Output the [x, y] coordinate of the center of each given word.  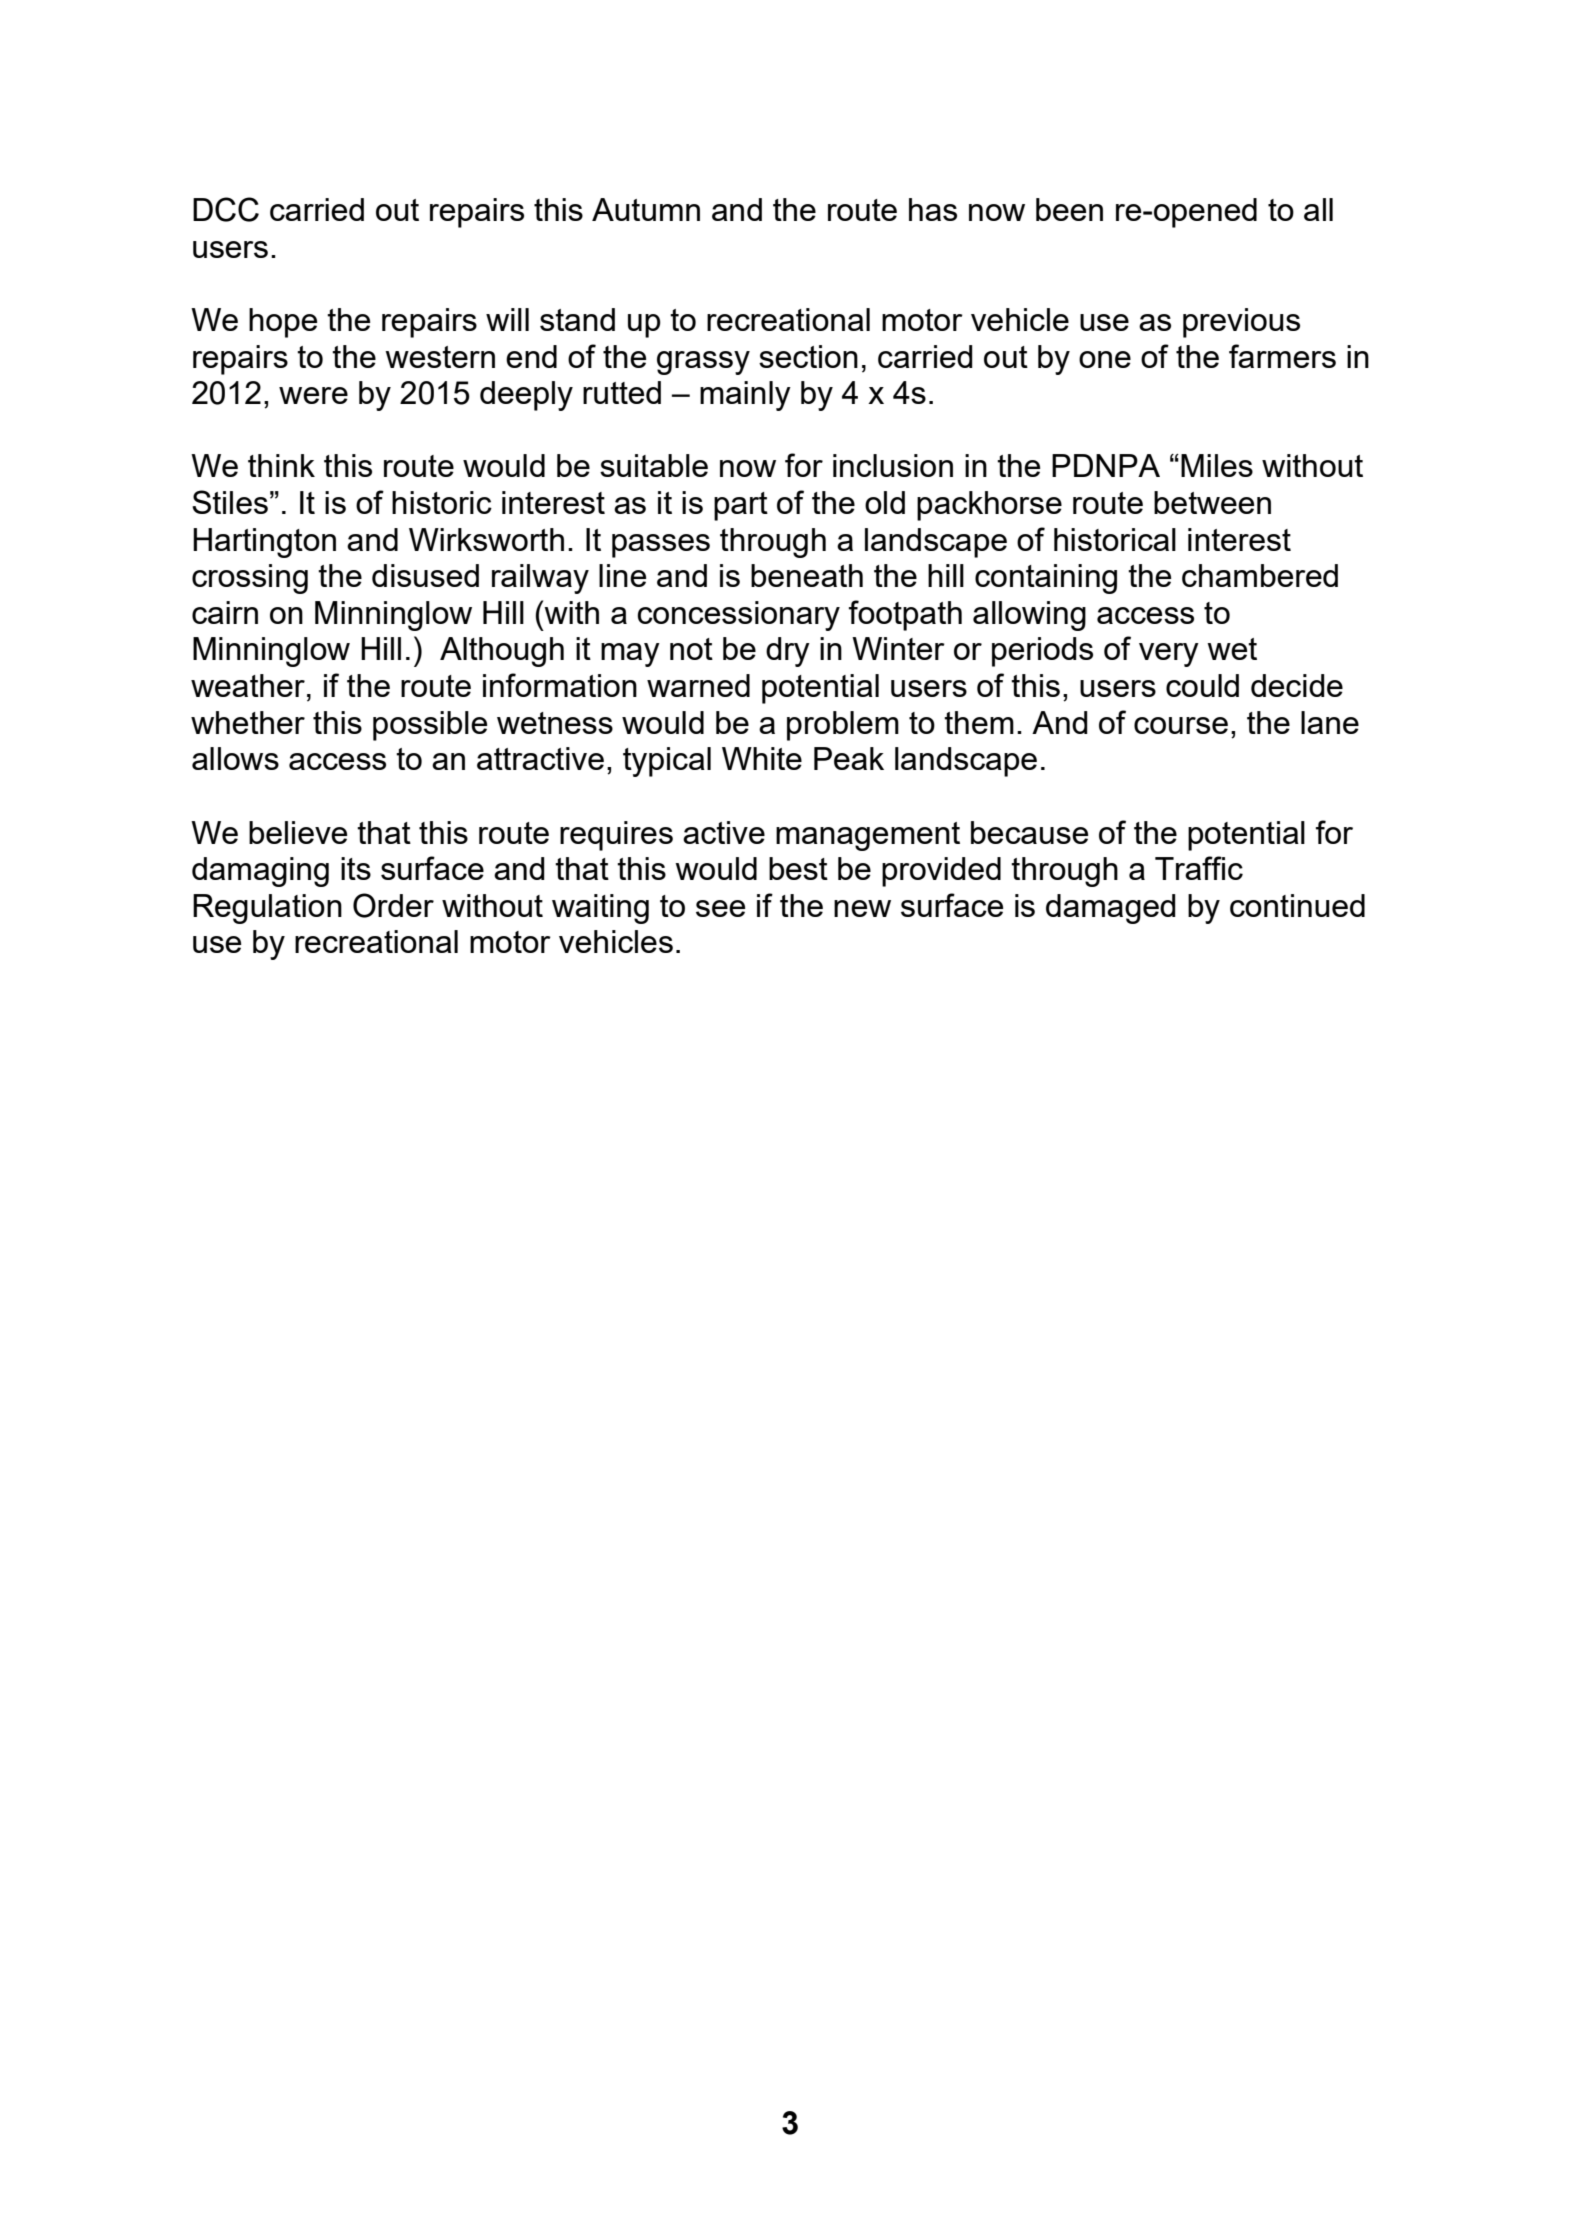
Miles [1217, 465]
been [1069, 209]
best [798, 868]
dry [788, 652]
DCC [226, 209]
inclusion [893, 465]
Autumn [646, 209]
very [1169, 655]
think [281, 465]
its [356, 868]
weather [248, 685]
